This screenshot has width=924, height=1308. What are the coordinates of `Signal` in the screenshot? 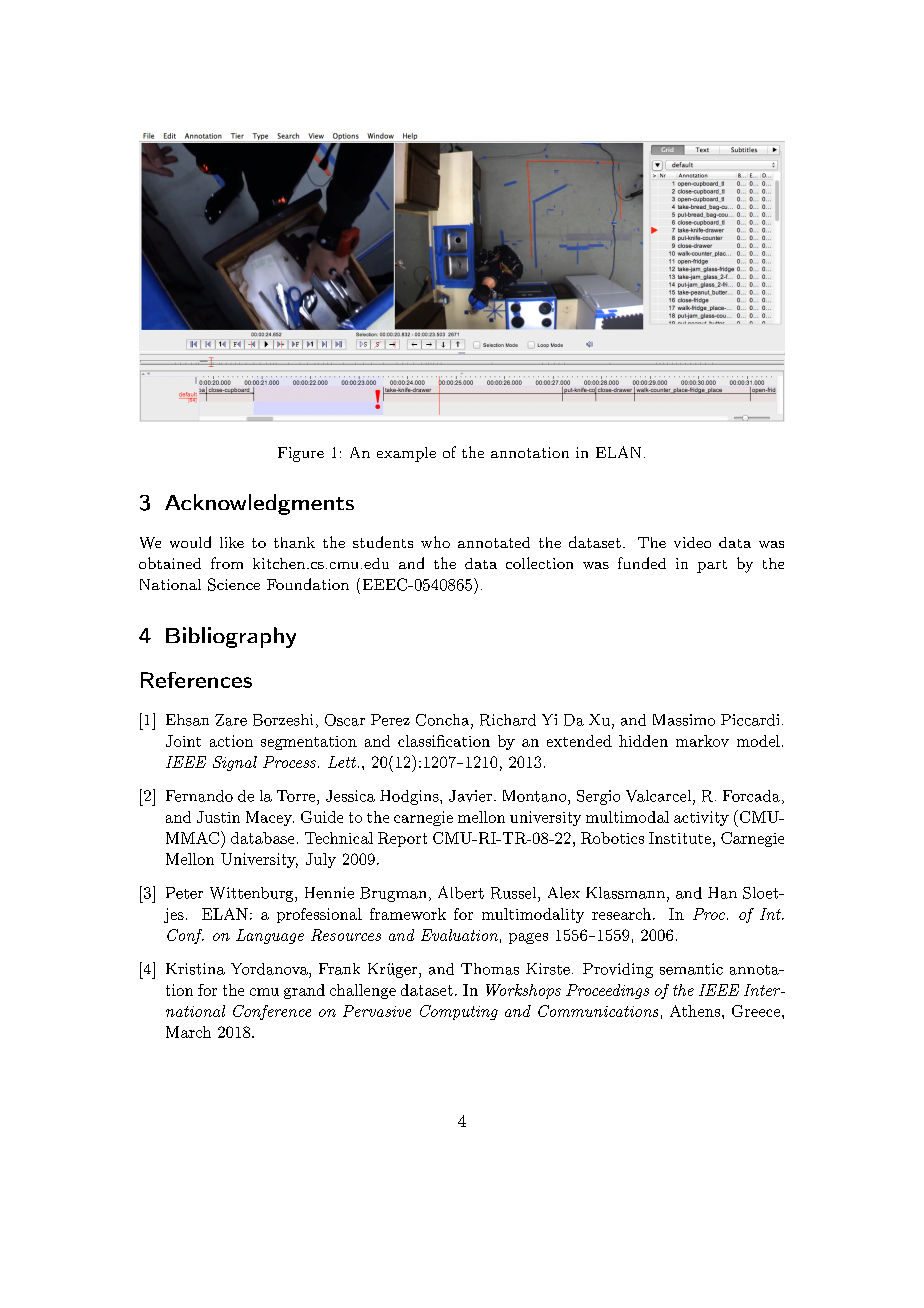 It's located at (235, 763).
